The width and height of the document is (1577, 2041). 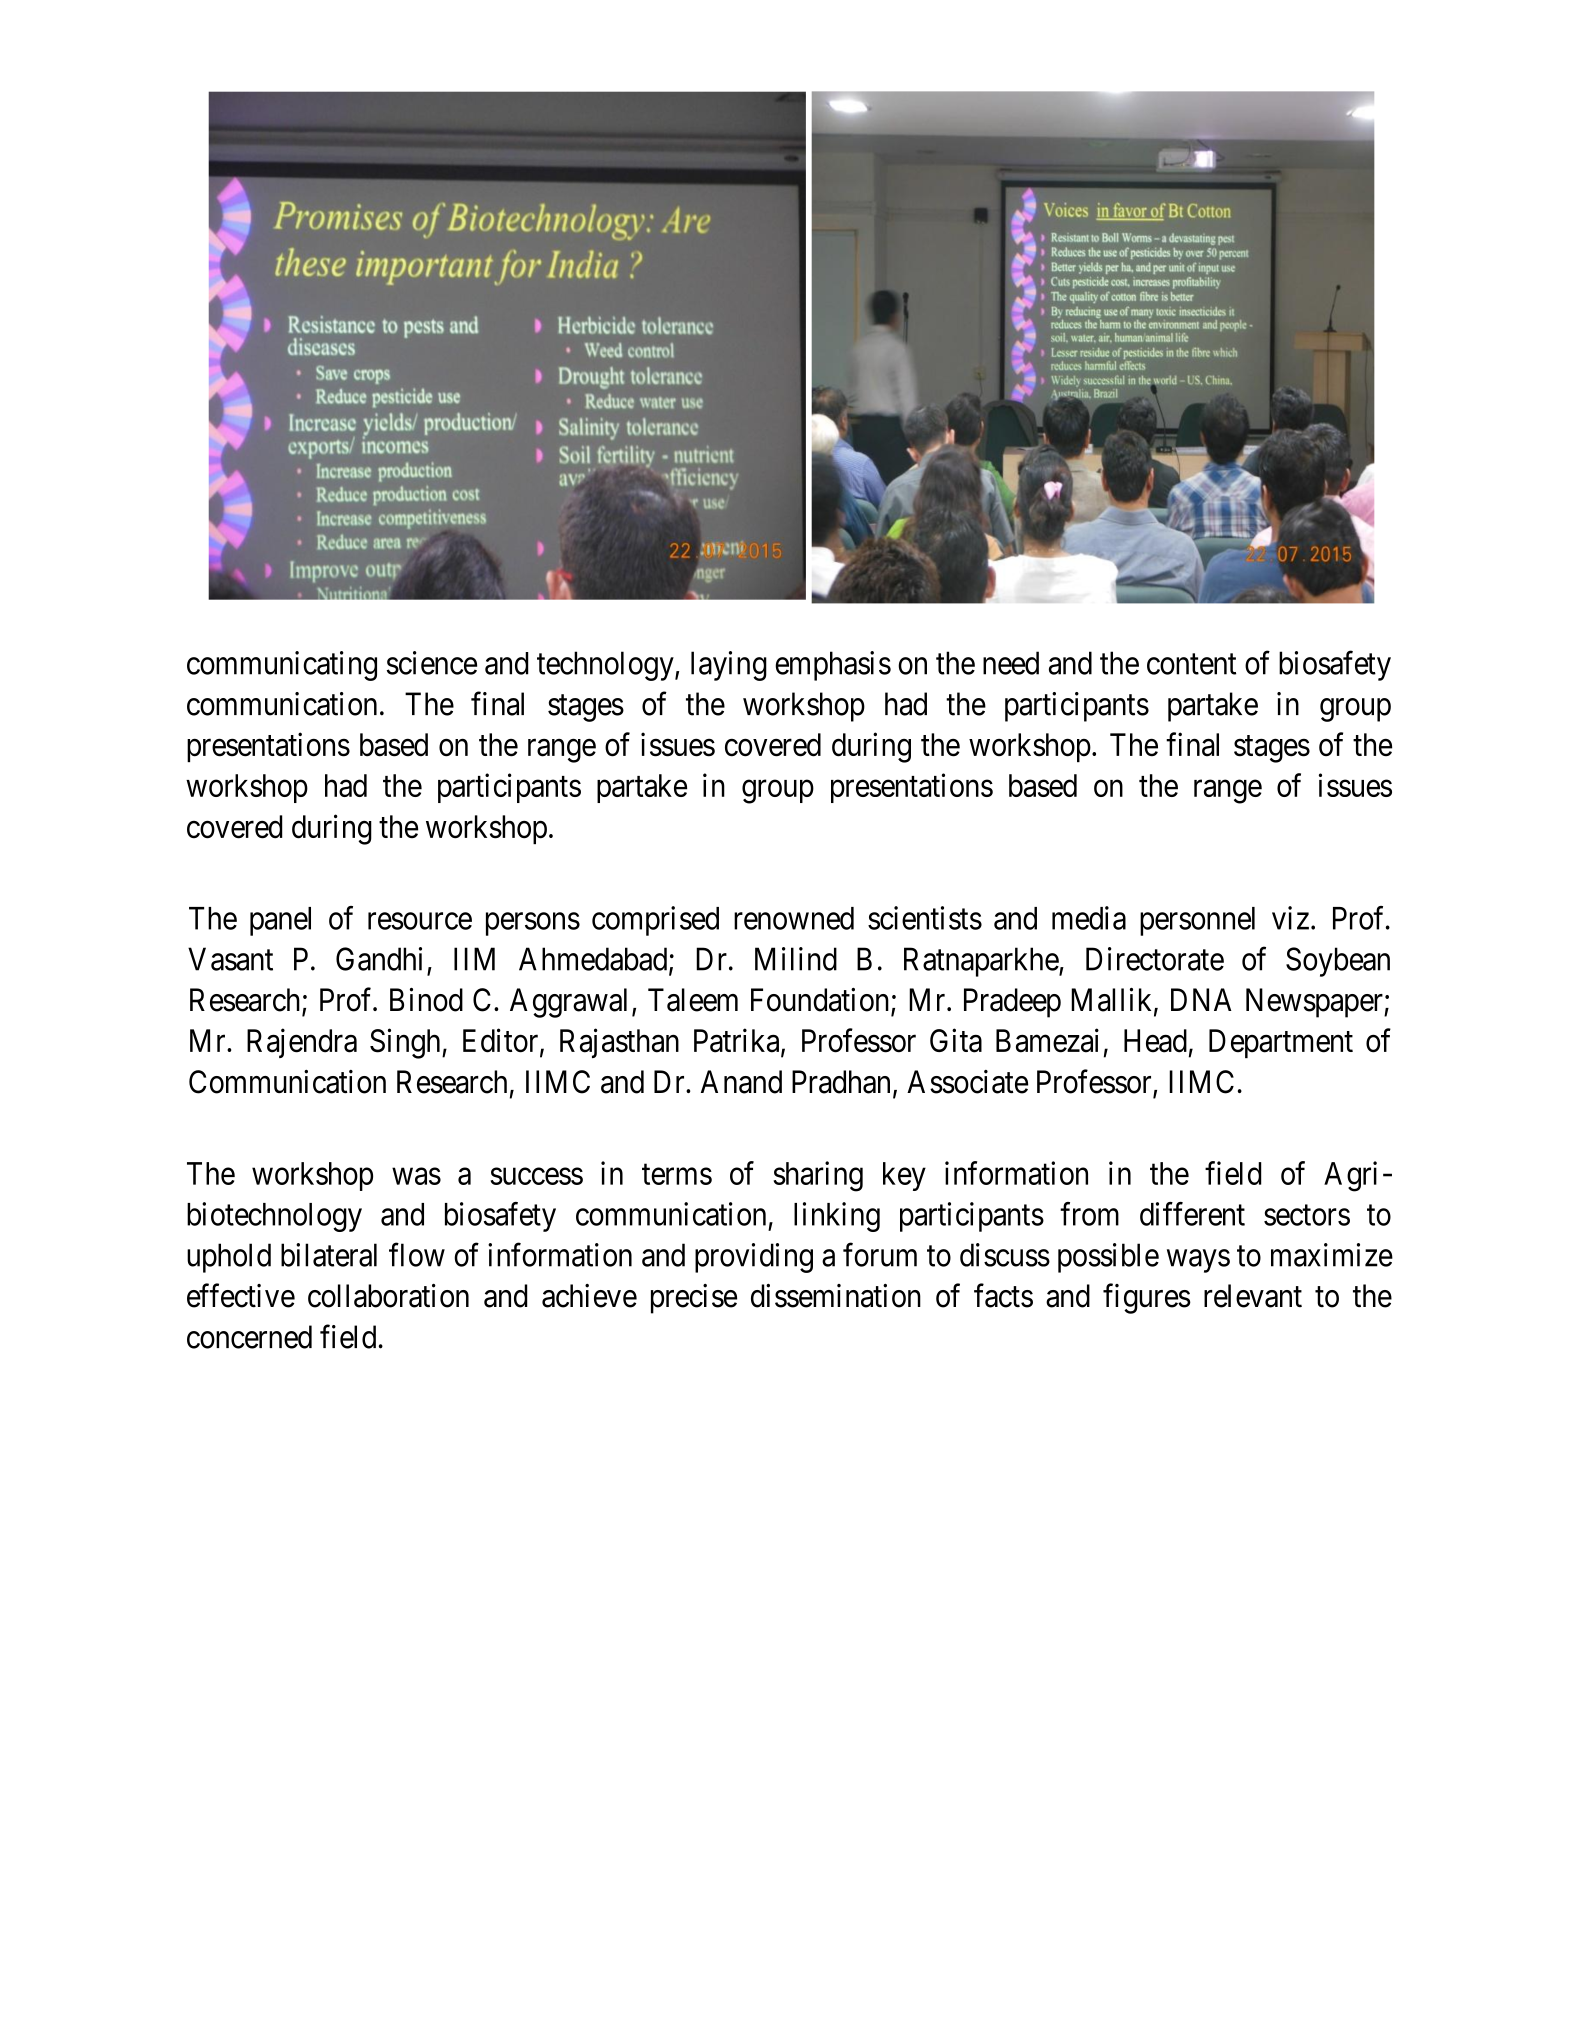 What do you see at coordinates (388, 1296) in the document?
I see `collaboration` at bounding box center [388, 1296].
